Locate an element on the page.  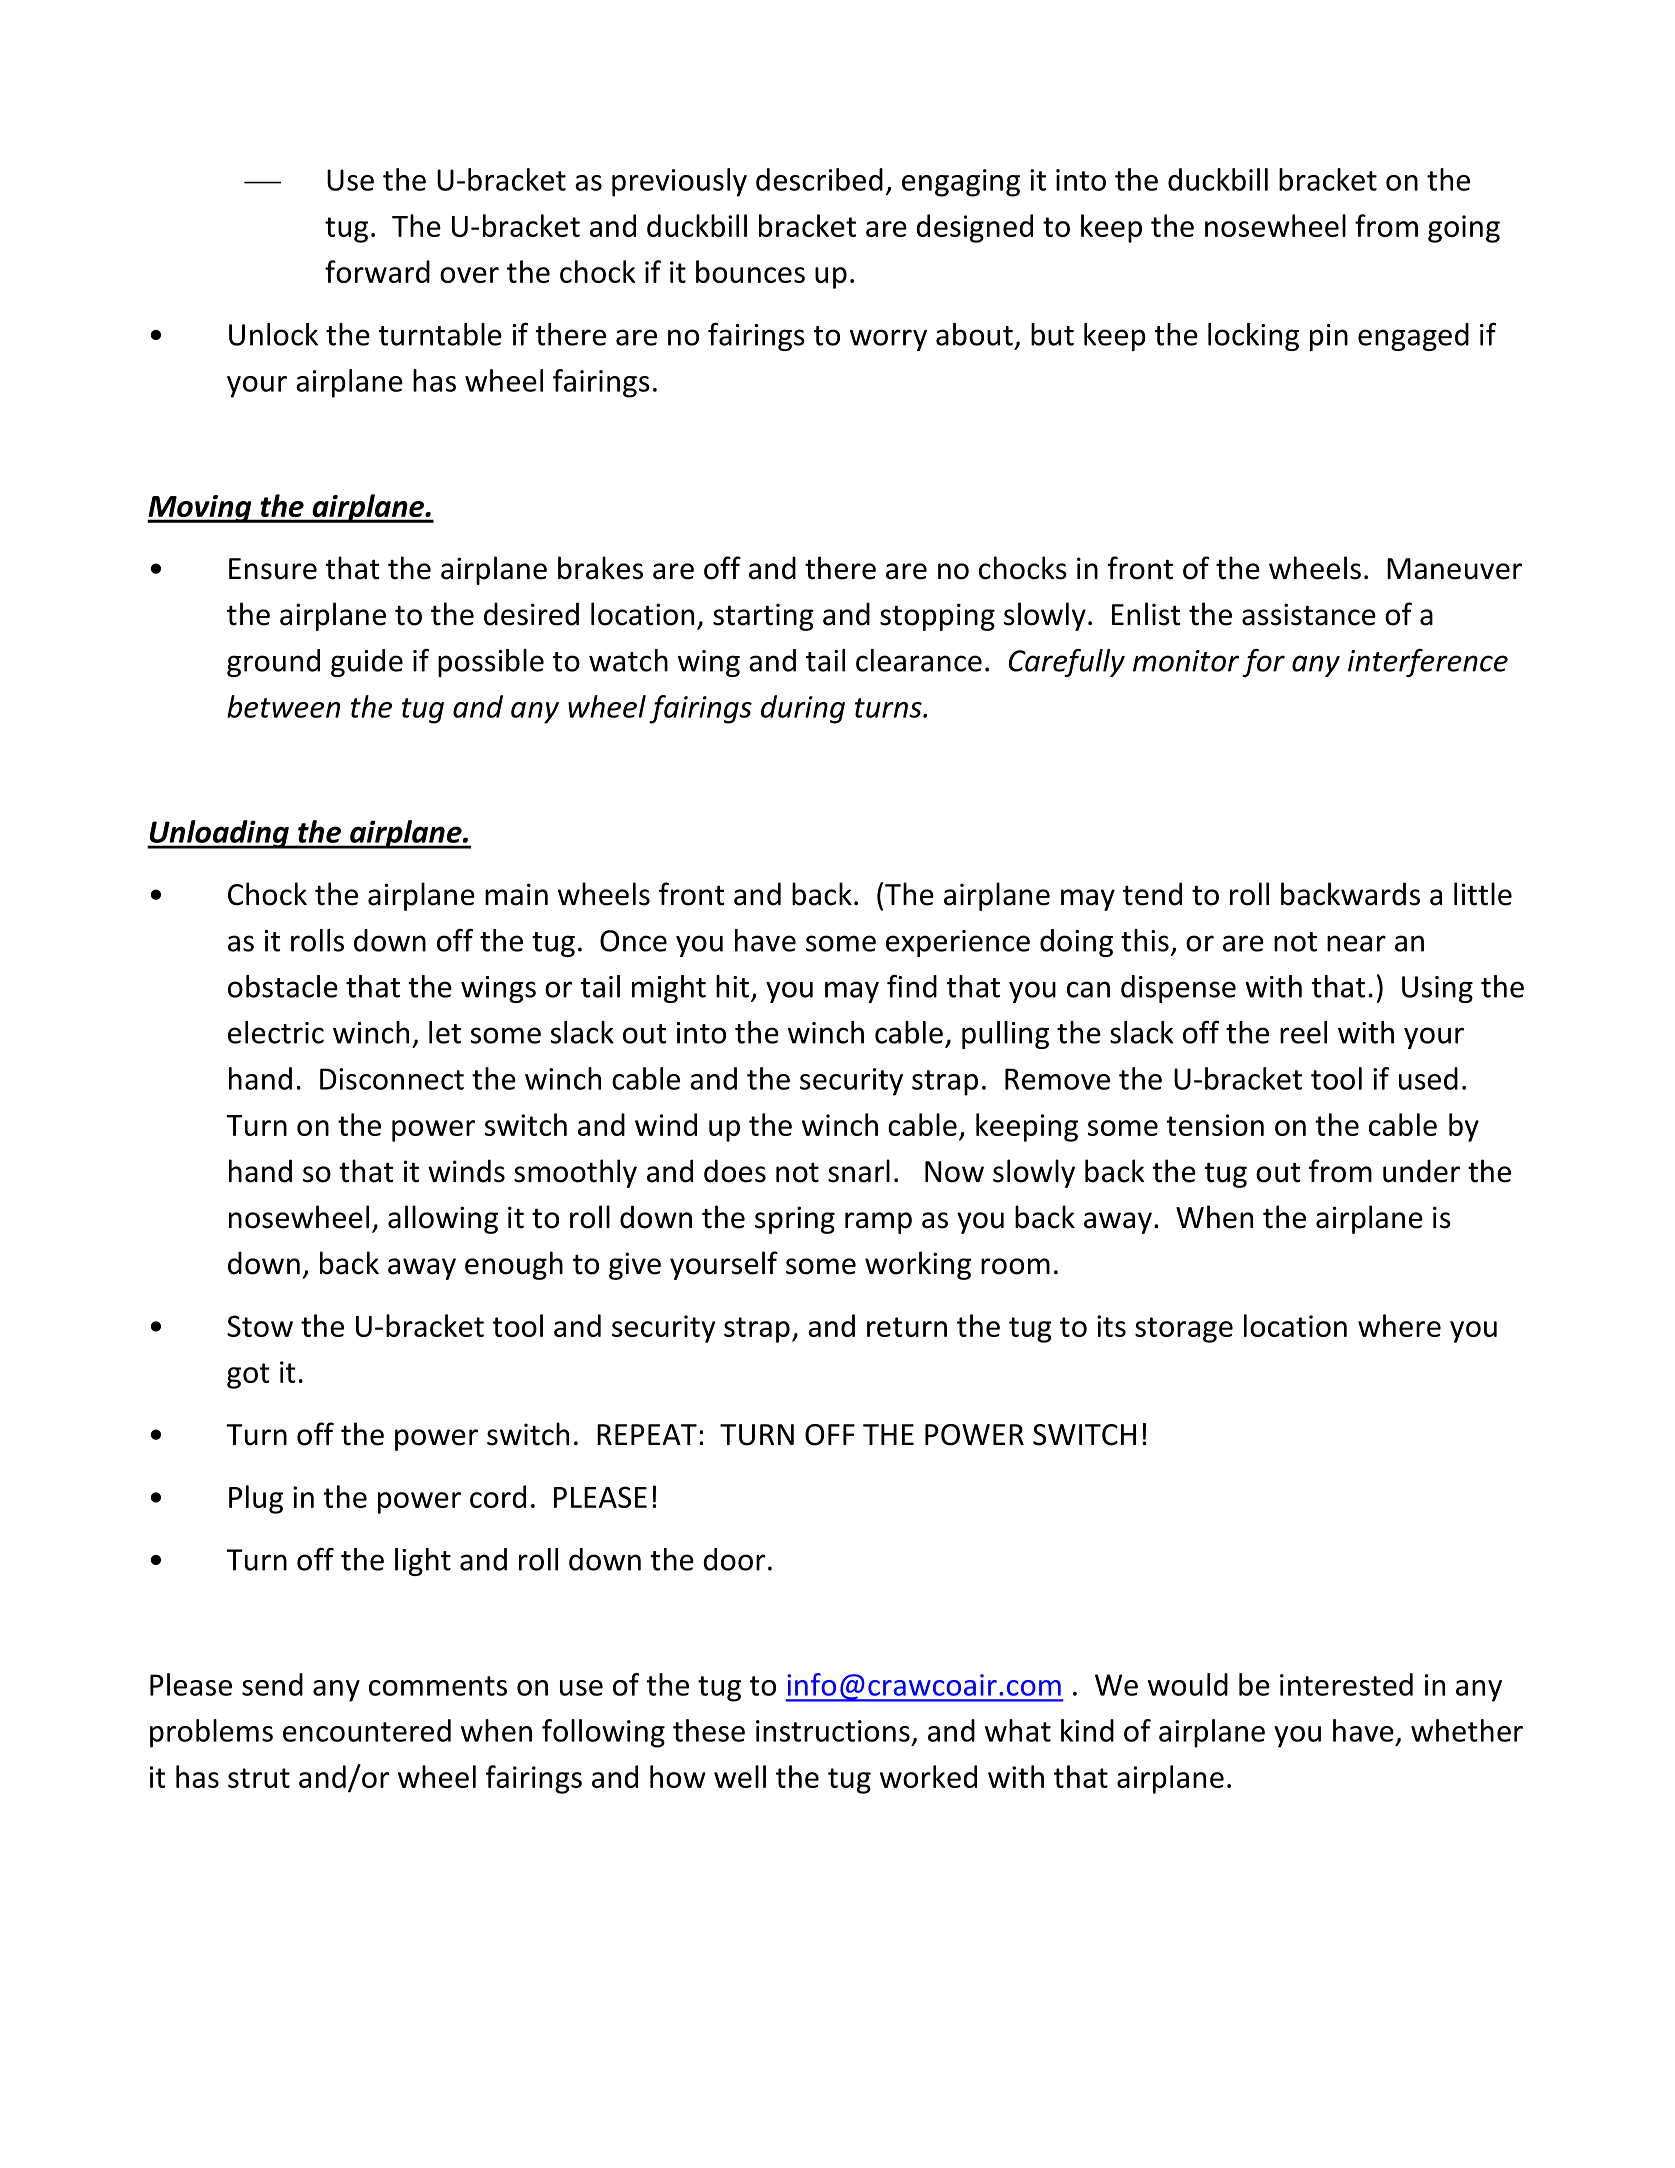
Ensure is located at coordinates (273, 569).
